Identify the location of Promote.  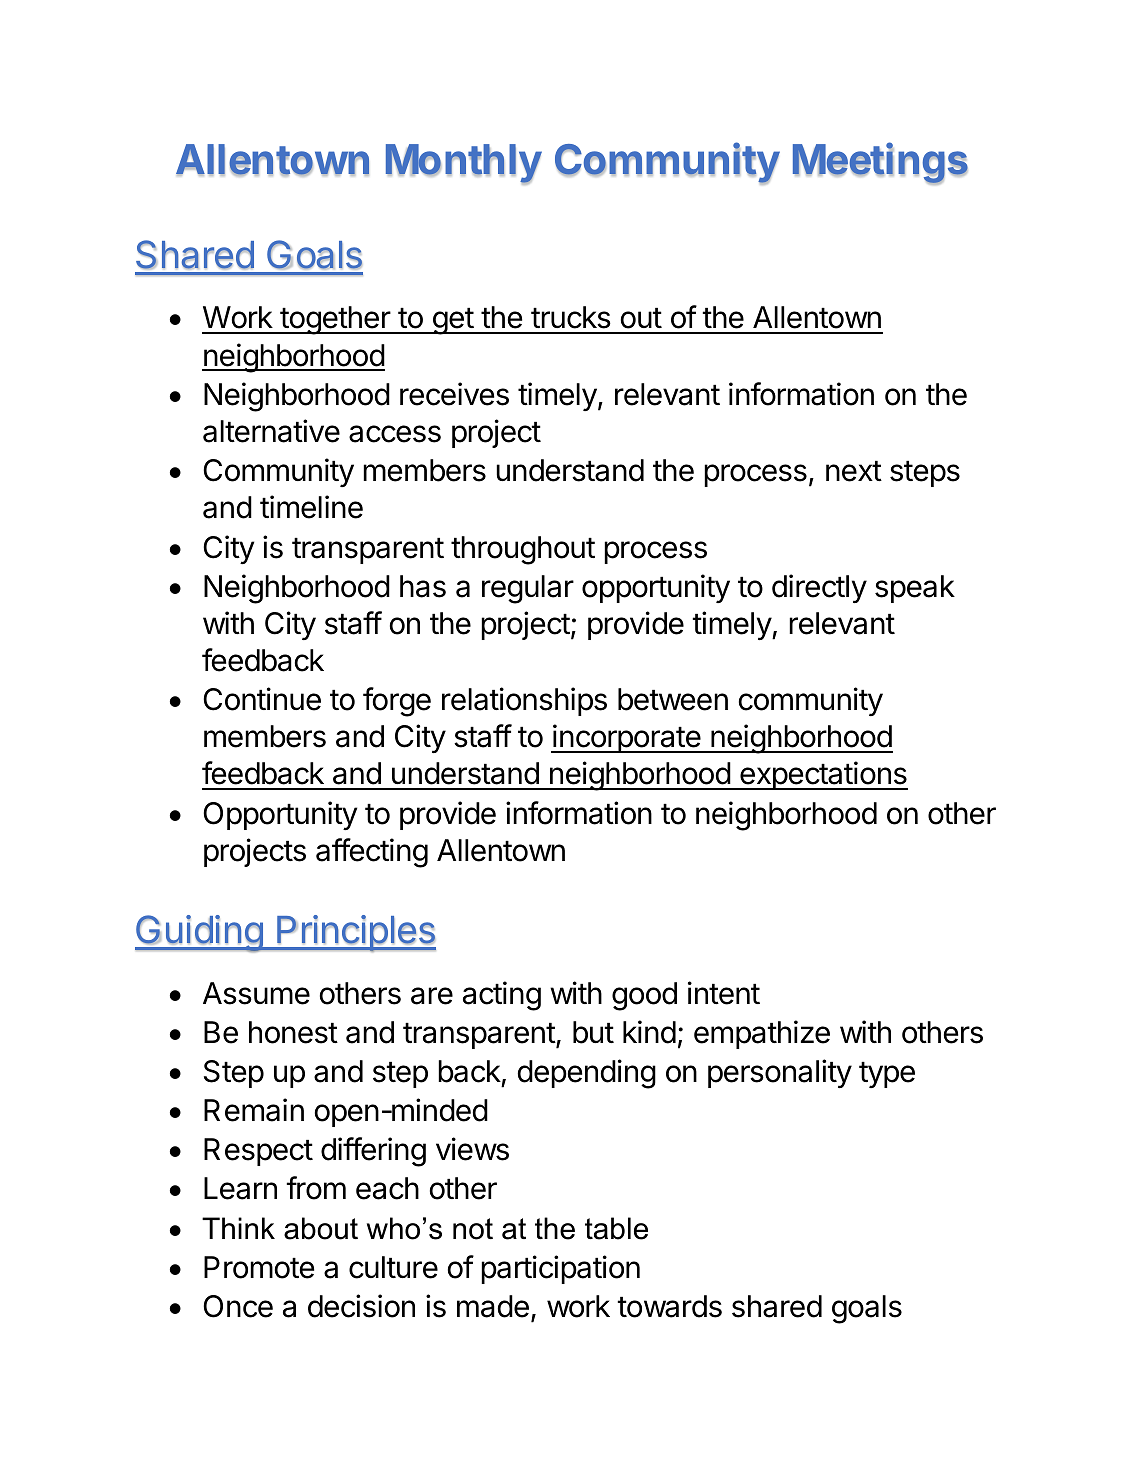
(259, 1267).
